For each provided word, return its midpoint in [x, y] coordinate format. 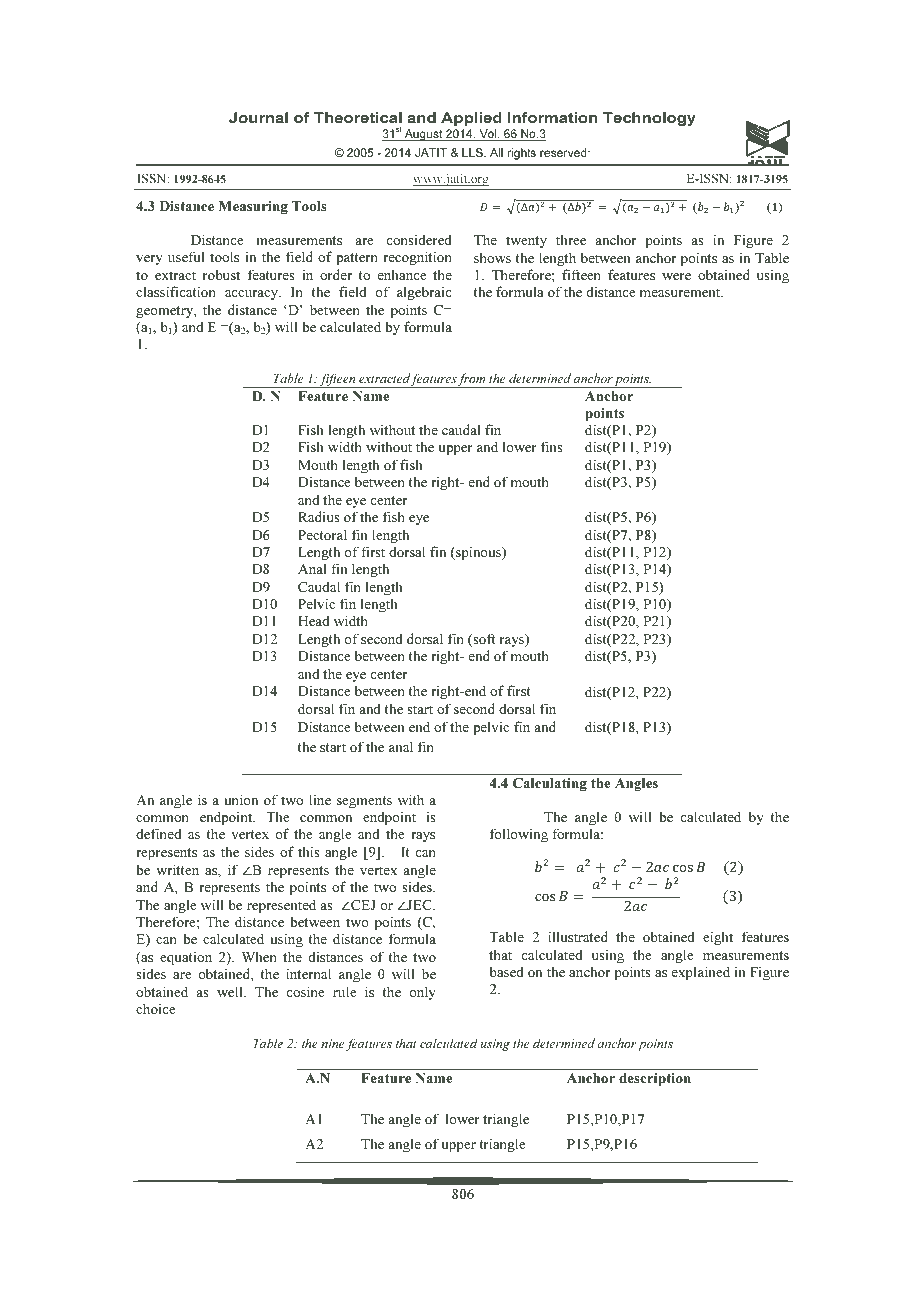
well [231, 991]
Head [313, 620]
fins [552, 446]
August [423, 135]
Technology [649, 119]
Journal [258, 117]
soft [483, 640]
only [423, 993]
